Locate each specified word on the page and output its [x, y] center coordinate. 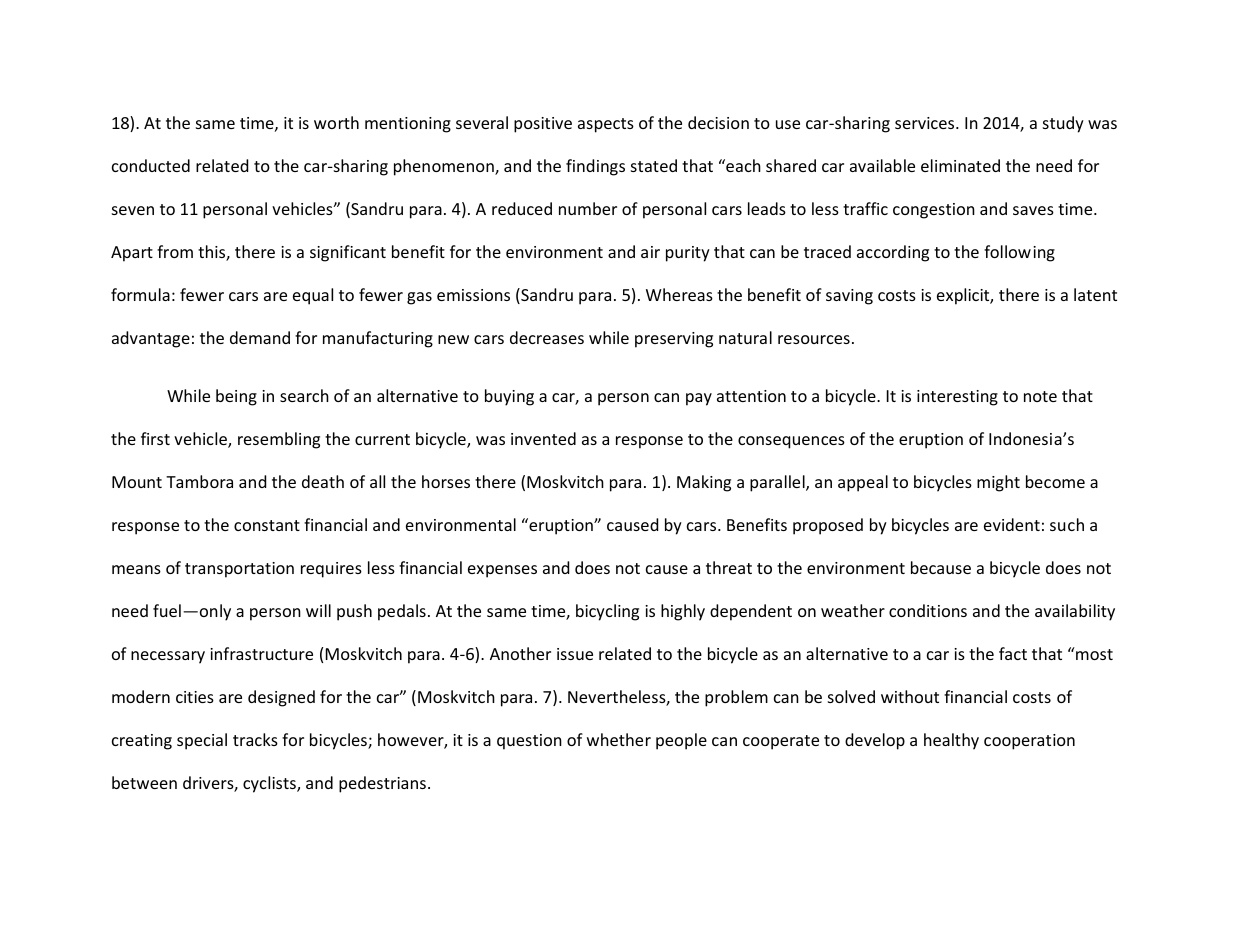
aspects [606, 125]
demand [260, 337]
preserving [674, 340]
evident [1012, 524]
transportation [239, 570]
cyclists [270, 784]
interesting [957, 398]
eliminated [960, 165]
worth [336, 122]
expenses [502, 571]
